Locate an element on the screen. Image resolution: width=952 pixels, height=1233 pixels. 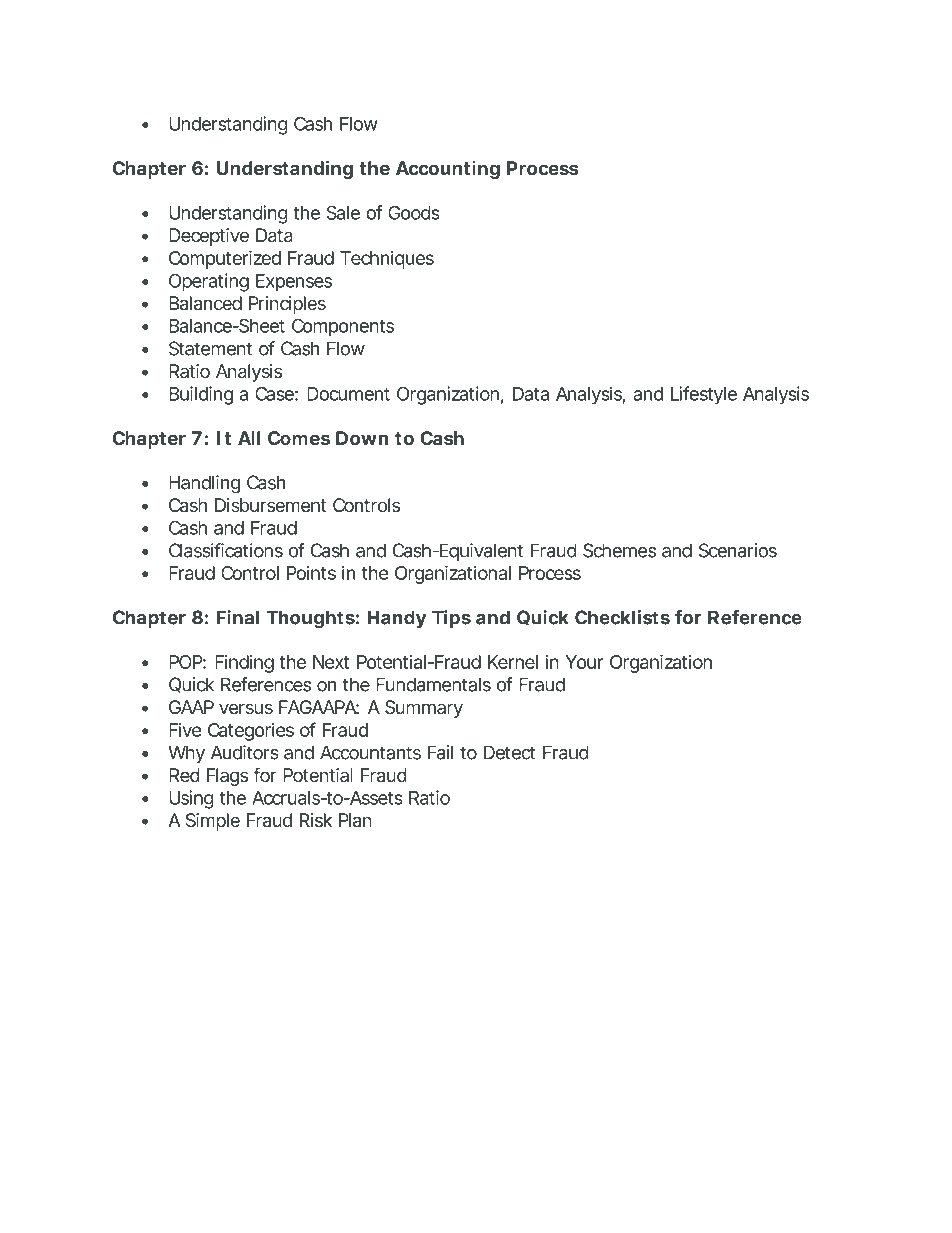
Disbursement is located at coordinates (270, 505).
